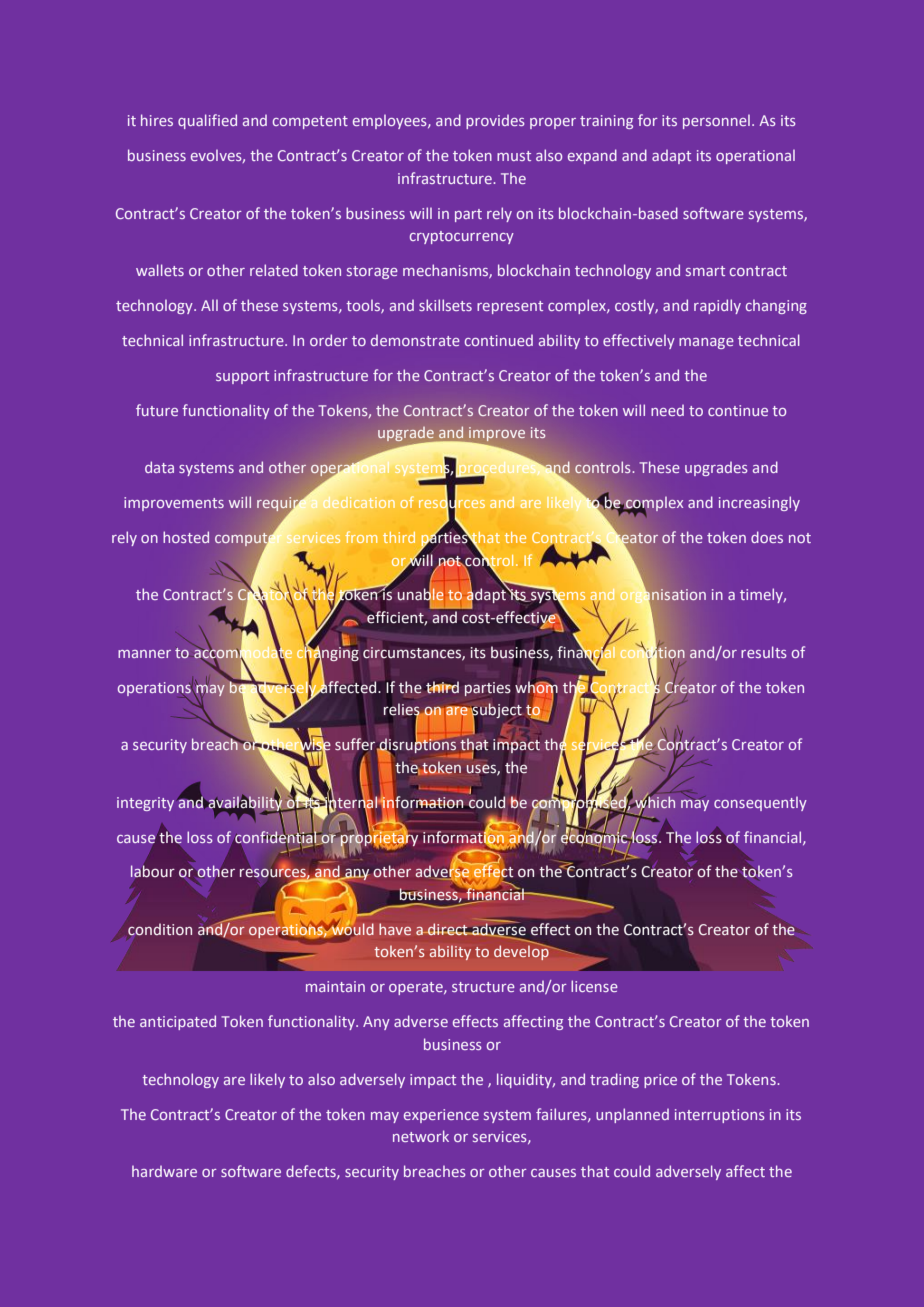 The height and width of the document is (1307, 924). I want to click on hardware, so click(164, 1171).
